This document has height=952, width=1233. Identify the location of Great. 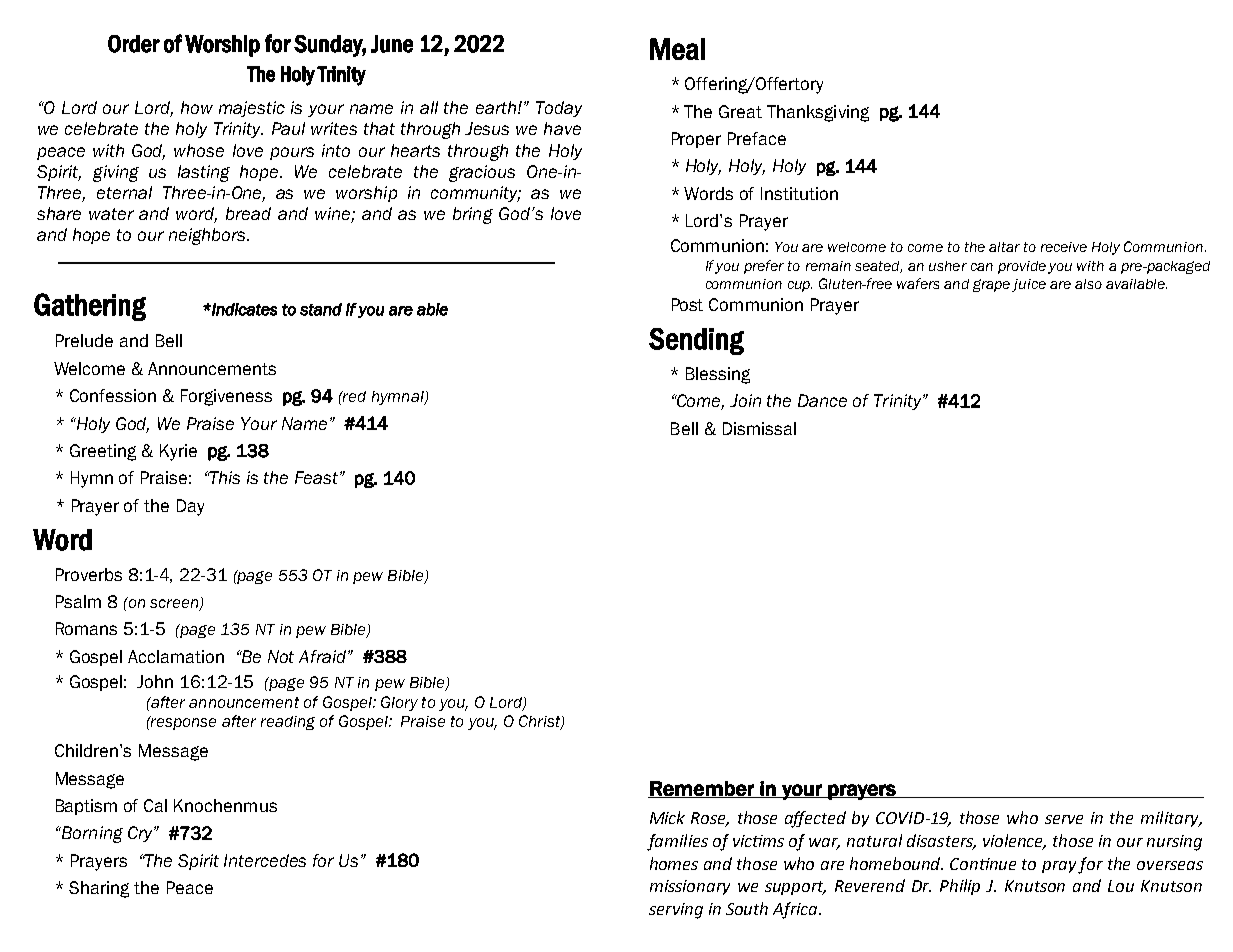
(740, 111).
